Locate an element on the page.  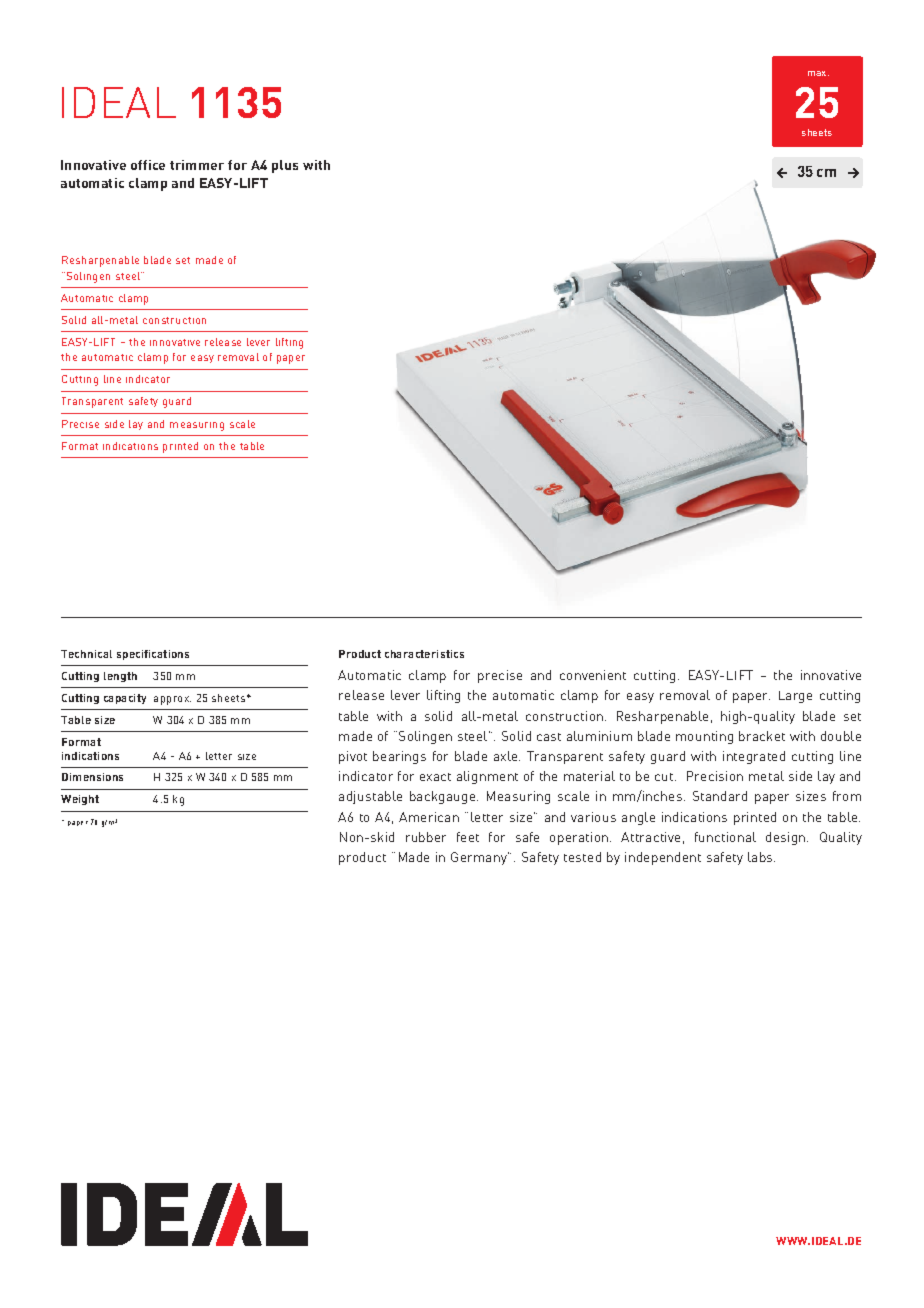
feet is located at coordinates (468, 837).
